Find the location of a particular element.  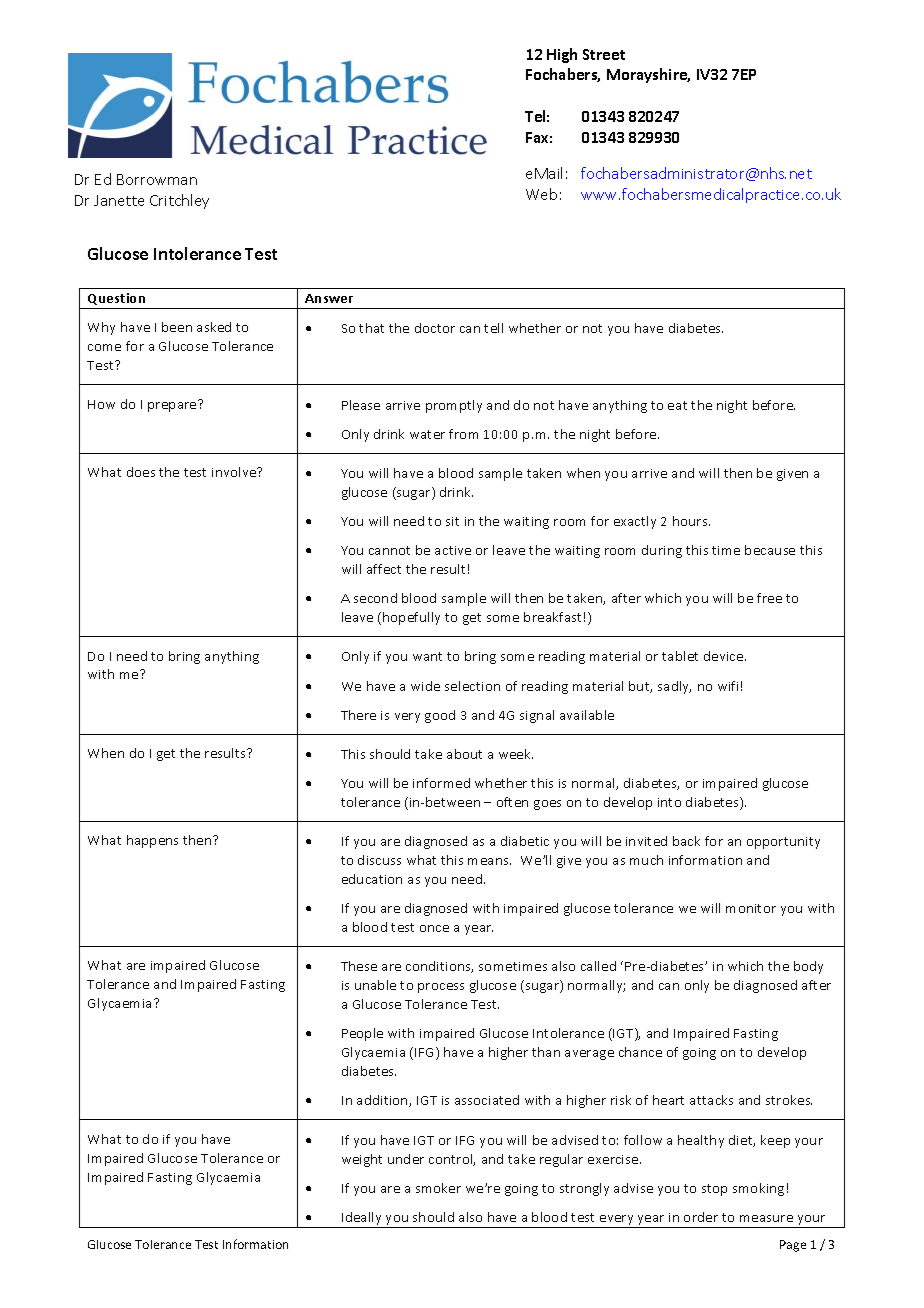

Ideally is located at coordinates (362, 1220).
